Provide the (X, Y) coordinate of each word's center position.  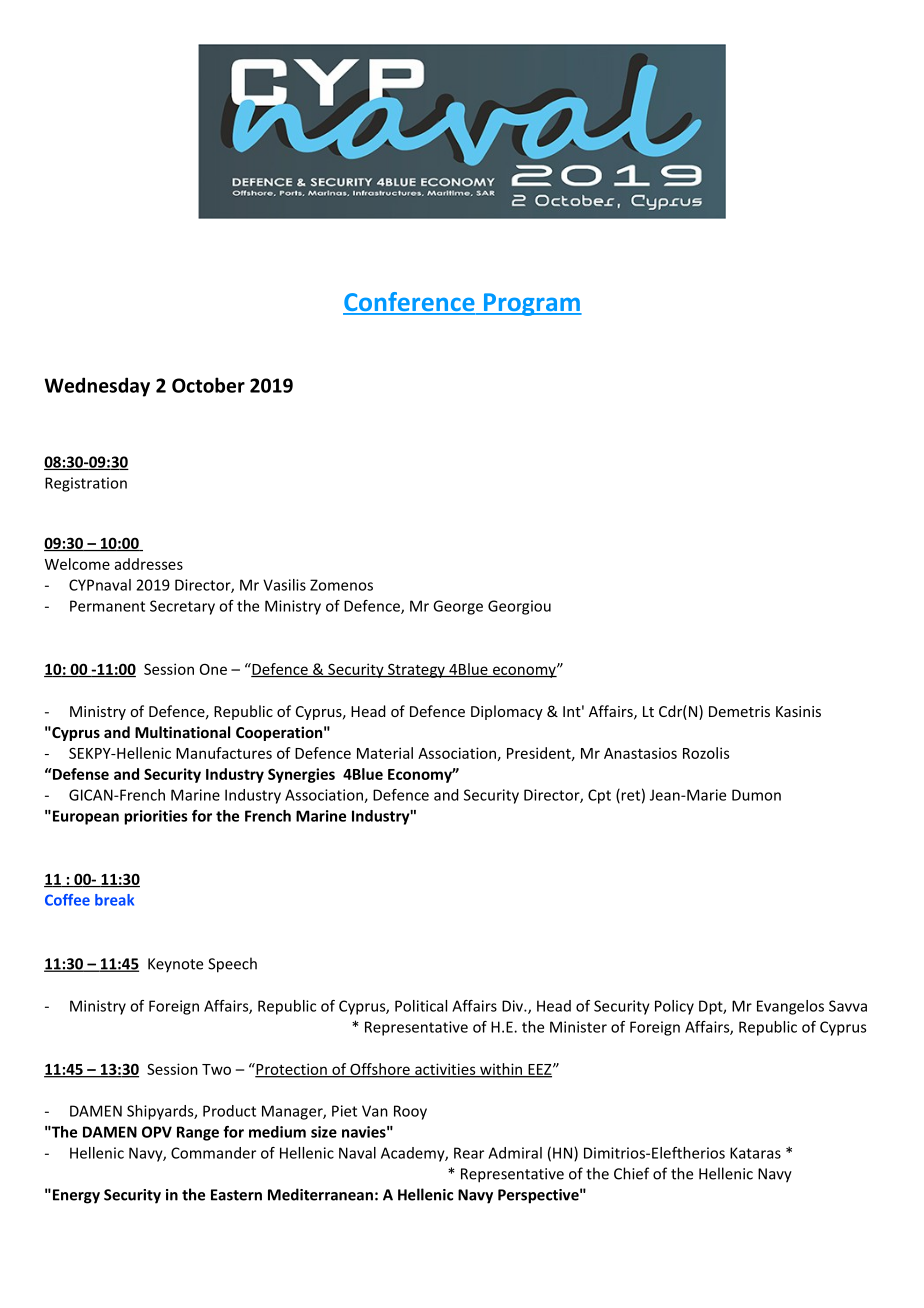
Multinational (182, 732)
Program (531, 304)
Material (385, 753)
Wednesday (97, 387)
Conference (410, 303)
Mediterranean (320, 1194)
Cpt (599, 796)
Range (198, 1133)
